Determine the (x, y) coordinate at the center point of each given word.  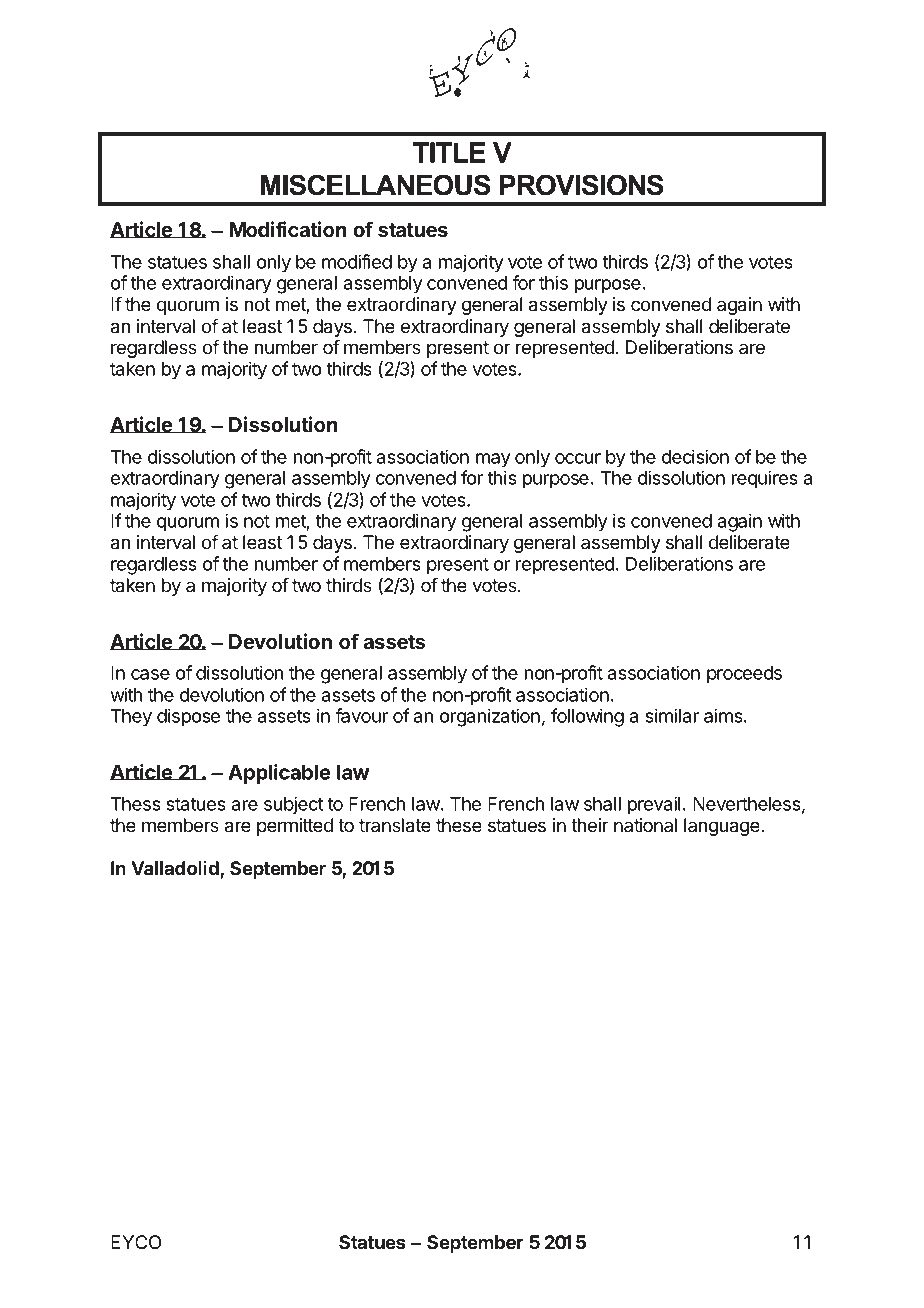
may (493, 460)
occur (578, 458)
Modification (288, 229)
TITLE (449, 152)
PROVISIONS (582, 185)
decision (695, 456)
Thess (136, 804)
